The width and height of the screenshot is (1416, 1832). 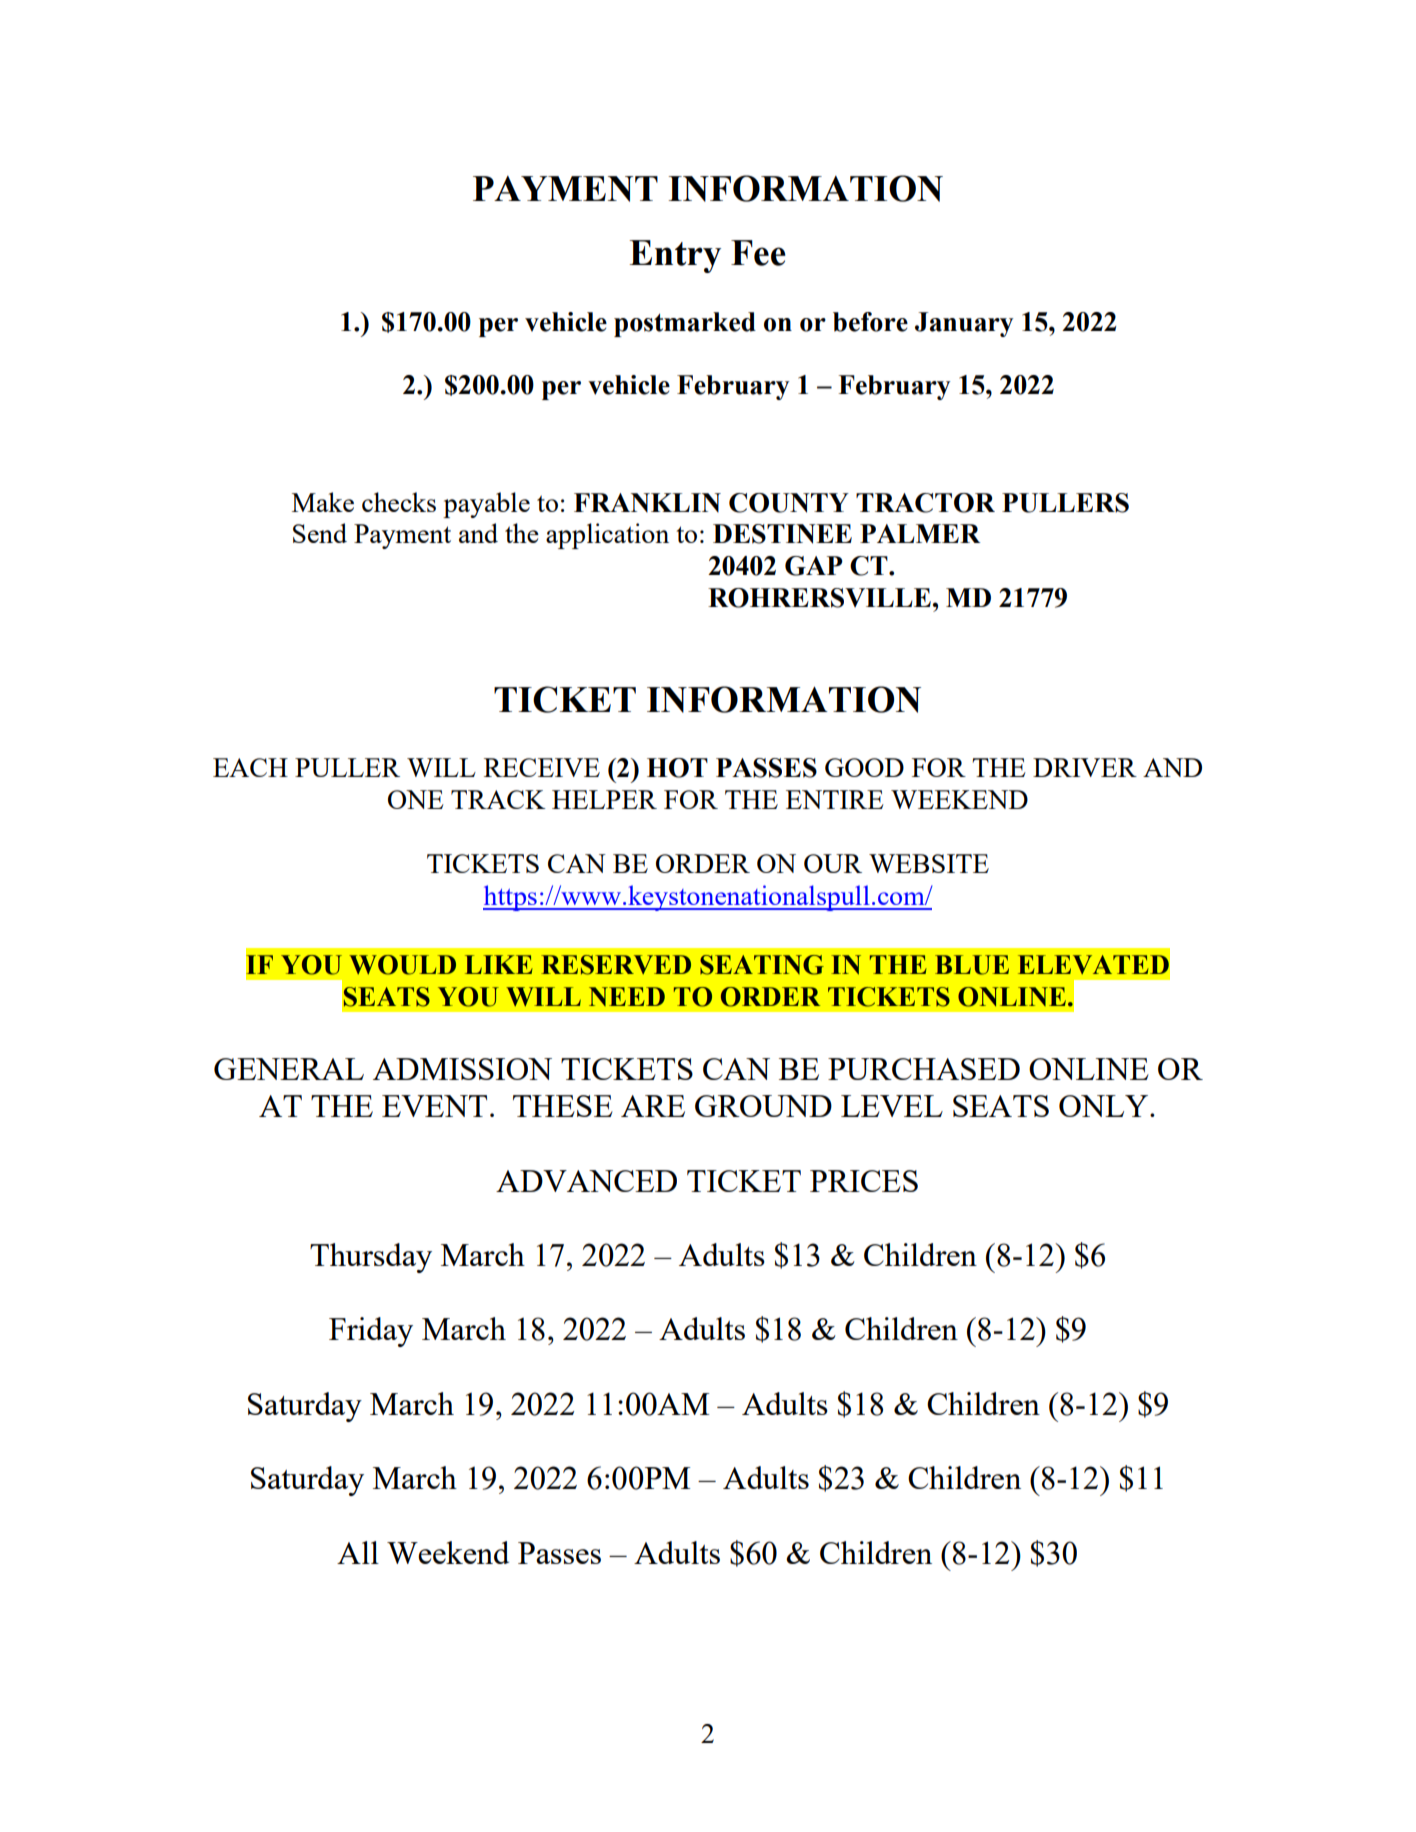 What do you see at coordinates (964, 324) in the screenshot?
I see `January` at bounding box center [964, 324].
